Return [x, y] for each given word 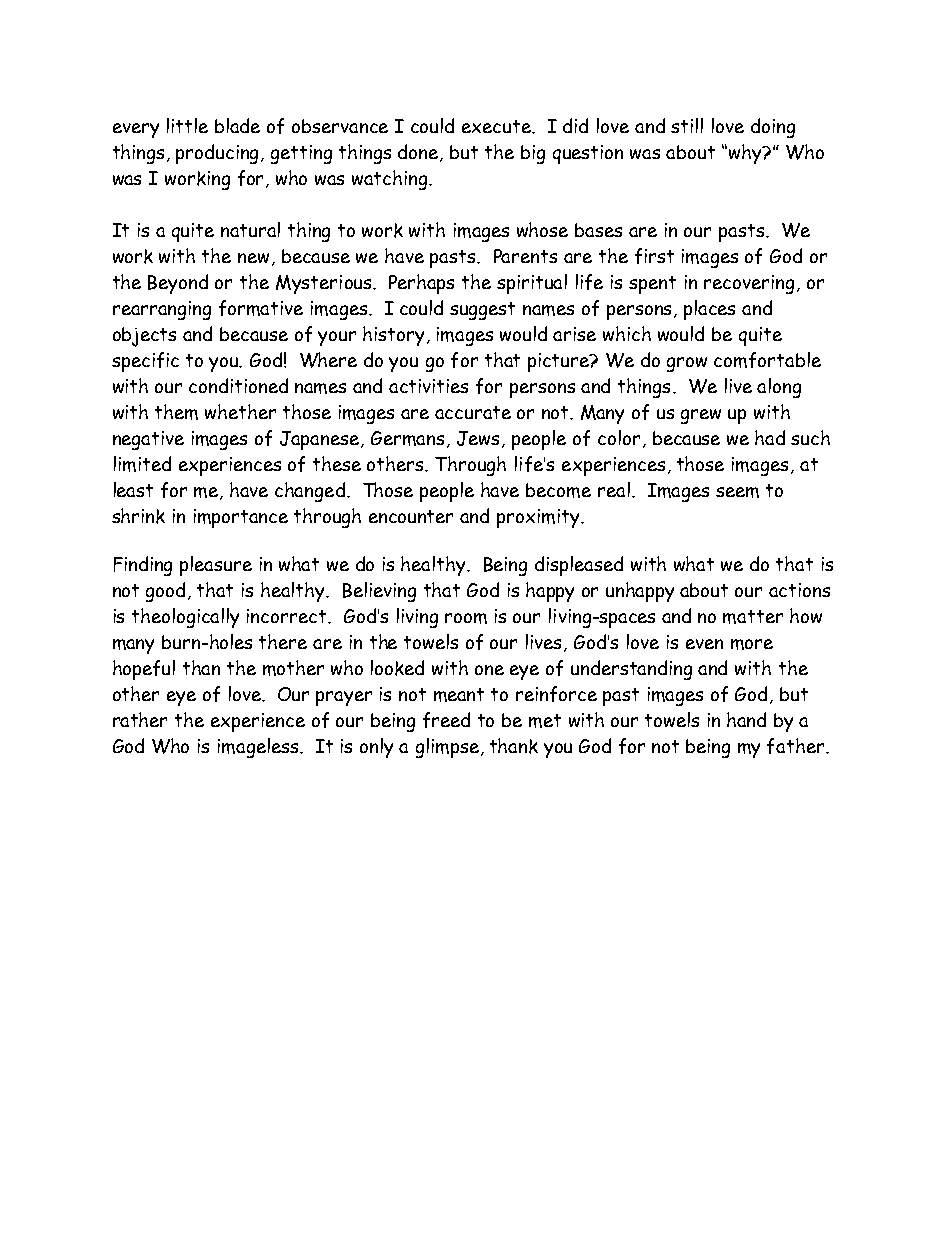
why [746, 154]
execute [497, 126]
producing [219, 154]
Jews [480, 439]
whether [240, 411]
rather [140, 719]
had [770, 437]
